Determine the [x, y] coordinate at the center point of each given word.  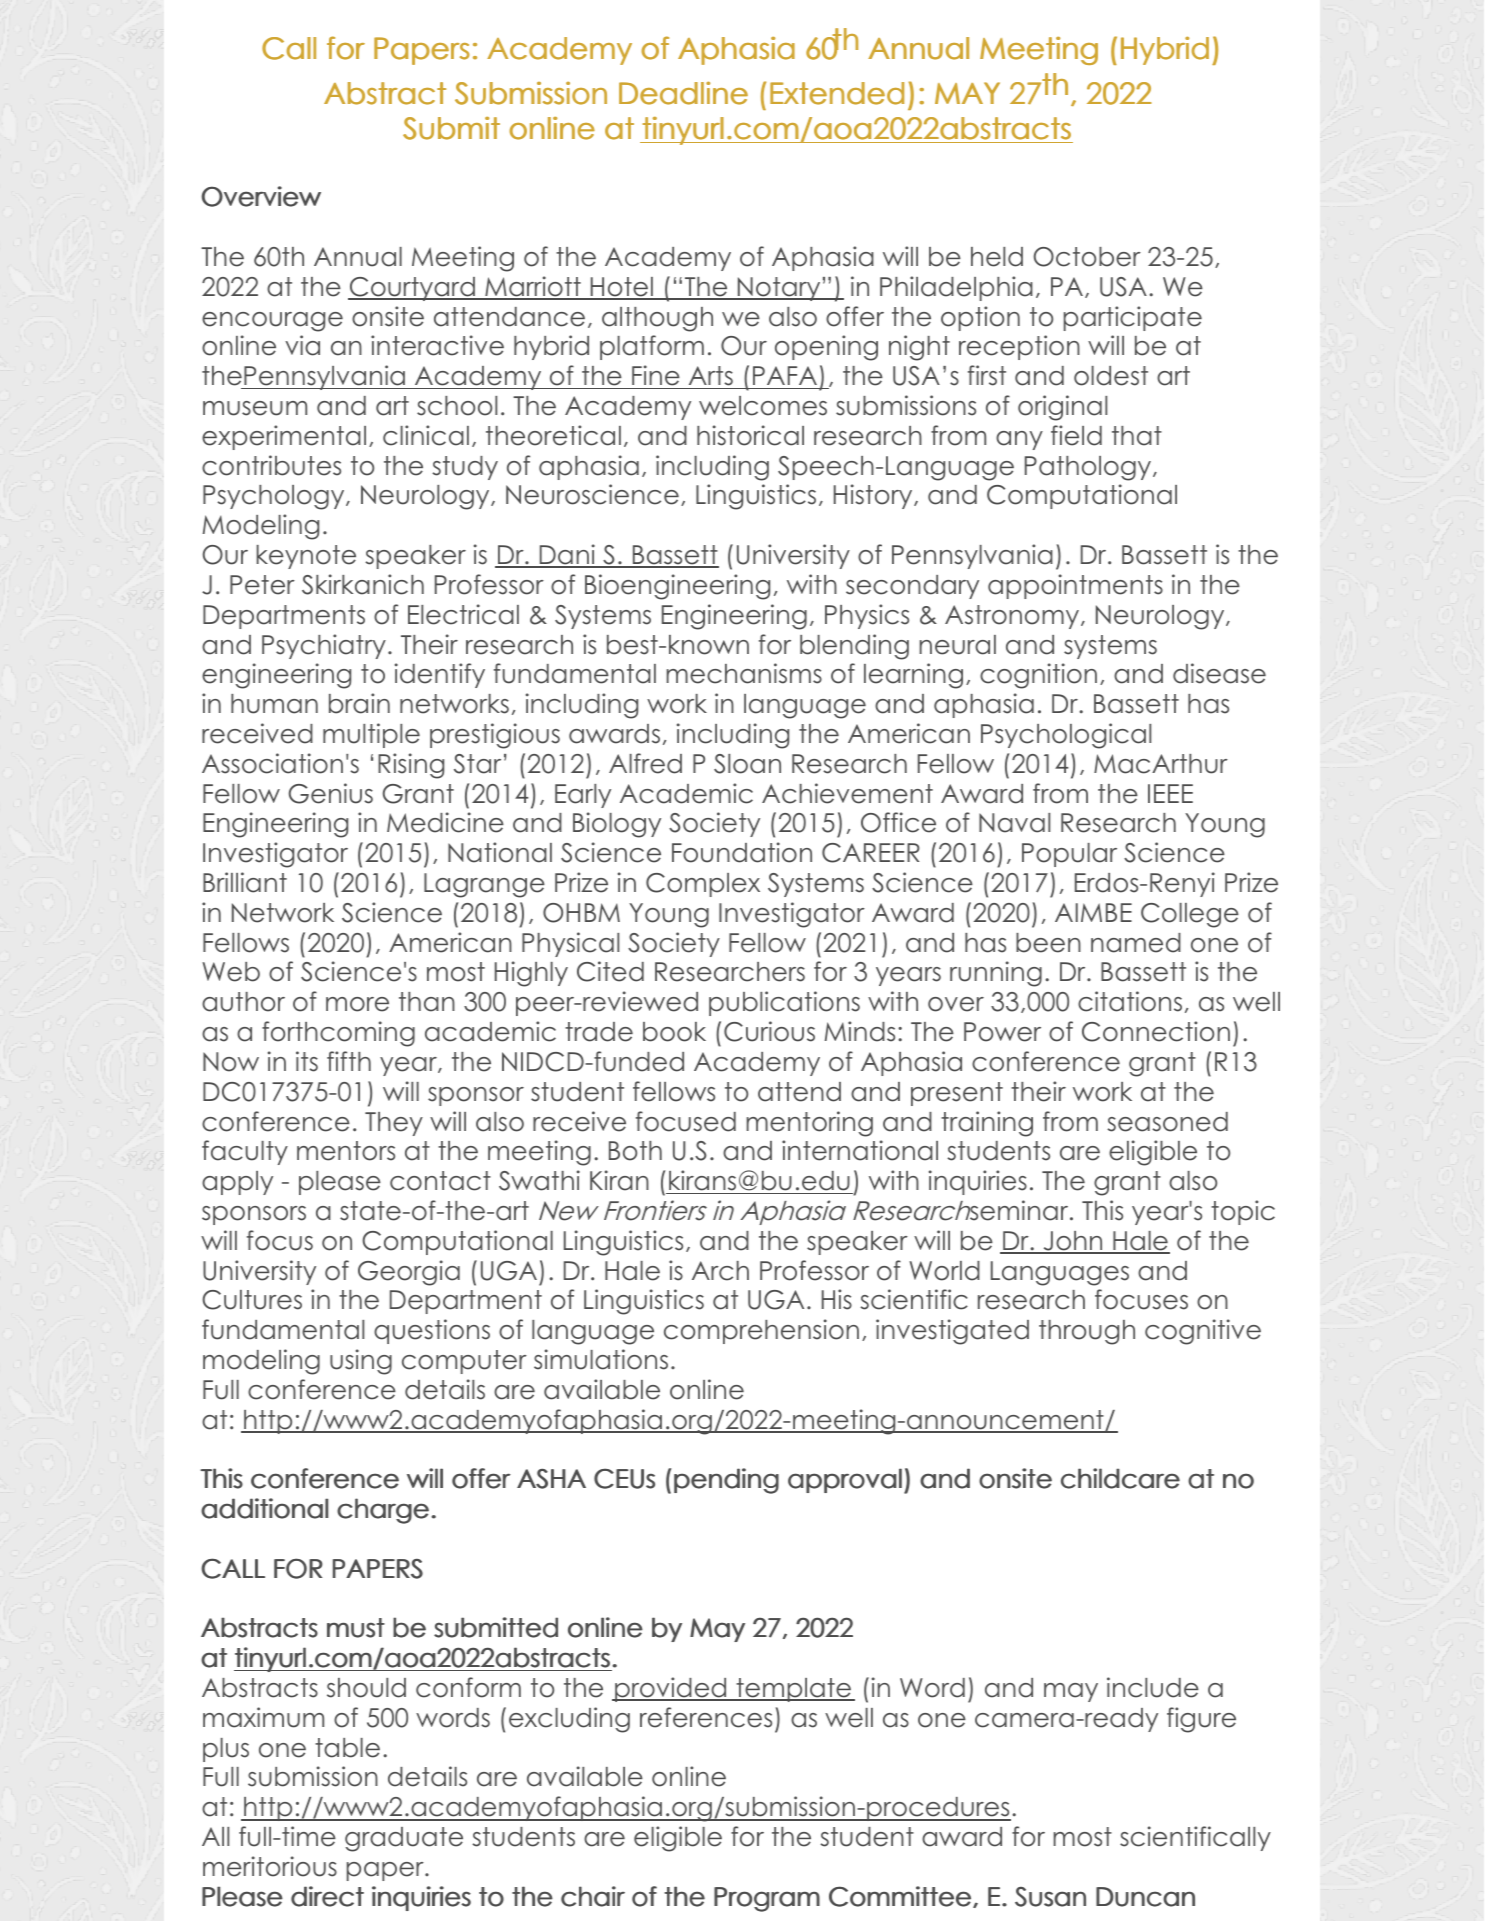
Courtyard [412, 289]
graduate [404, 1839]
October [1087, 257]
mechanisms [744, 673]
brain [359, 703]
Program [767, 1899]
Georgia [409, 1273]
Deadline [683, 93]
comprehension [761, 1331]
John [1073, 1242]
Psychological [1066, 736]
